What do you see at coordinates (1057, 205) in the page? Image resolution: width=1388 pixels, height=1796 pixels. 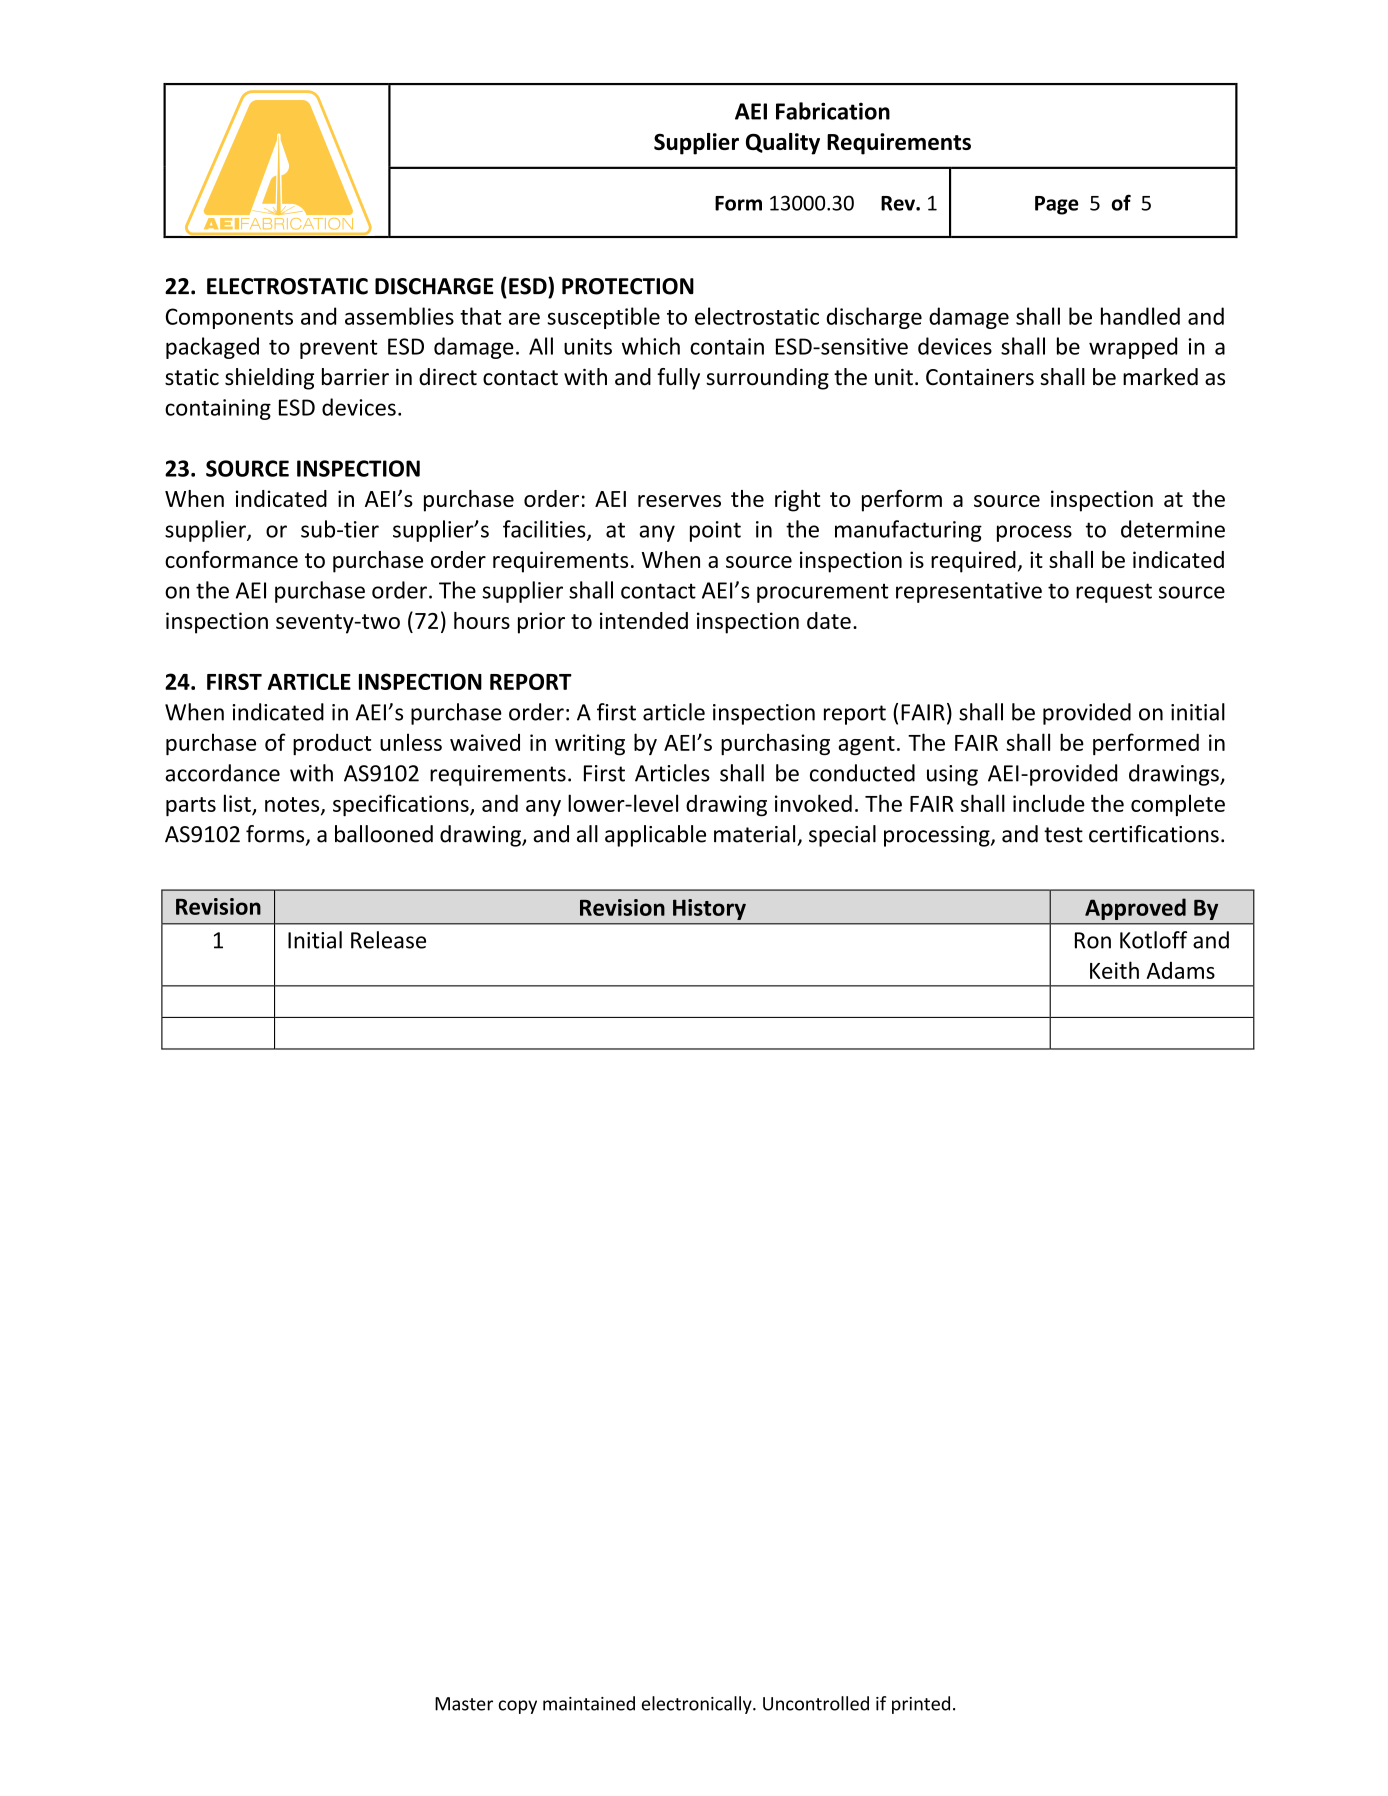 I see `Page` at bounding box center [1057, 205].
